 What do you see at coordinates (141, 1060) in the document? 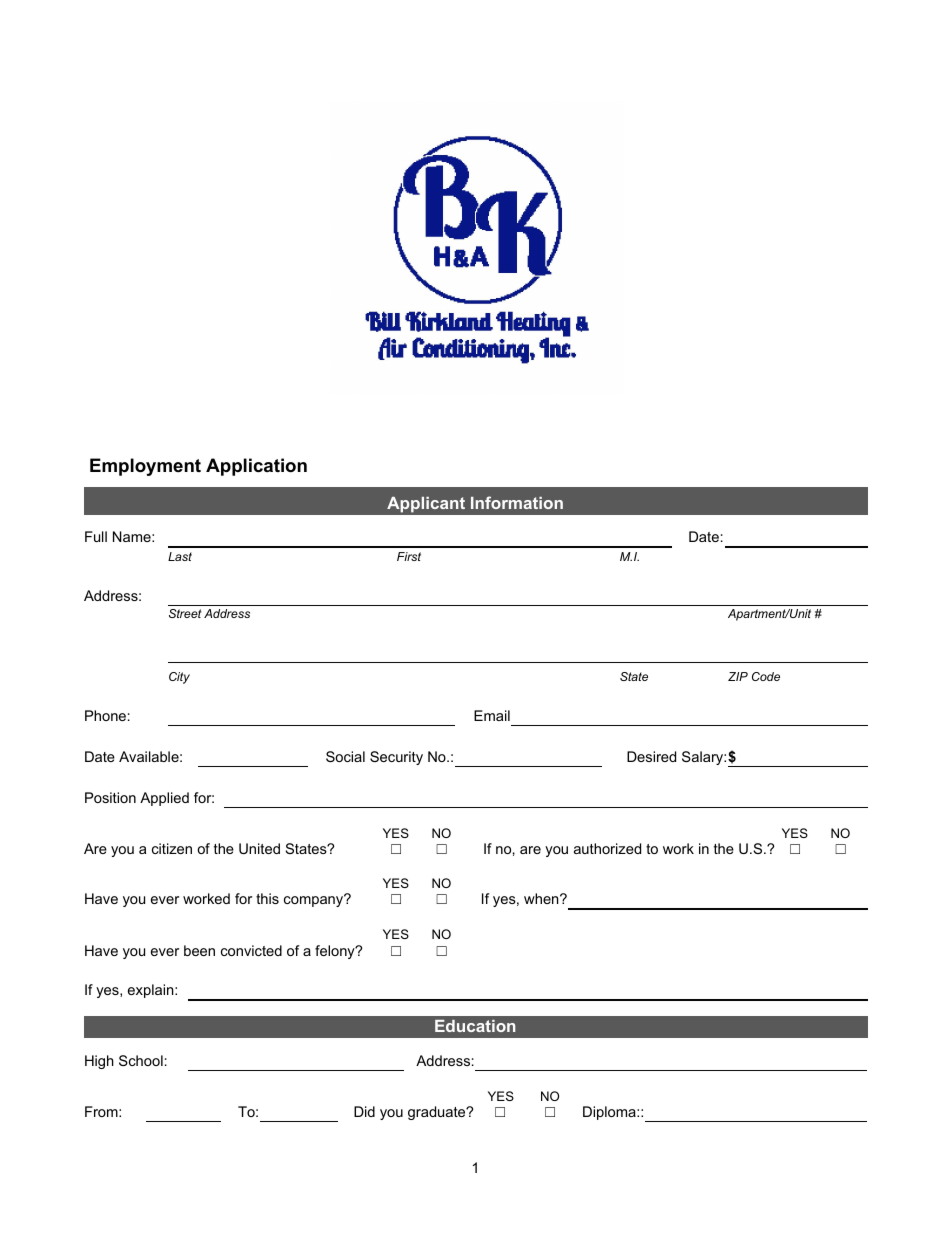
I see `School` at bounding box center [141, 1060].
